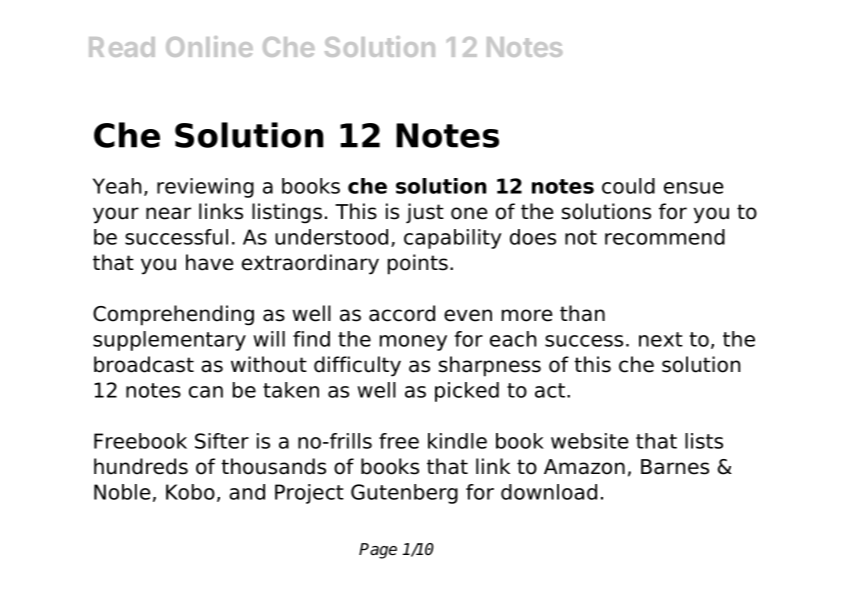 This page has height=607, width=855. I want to click on just, so click(425, 213).
